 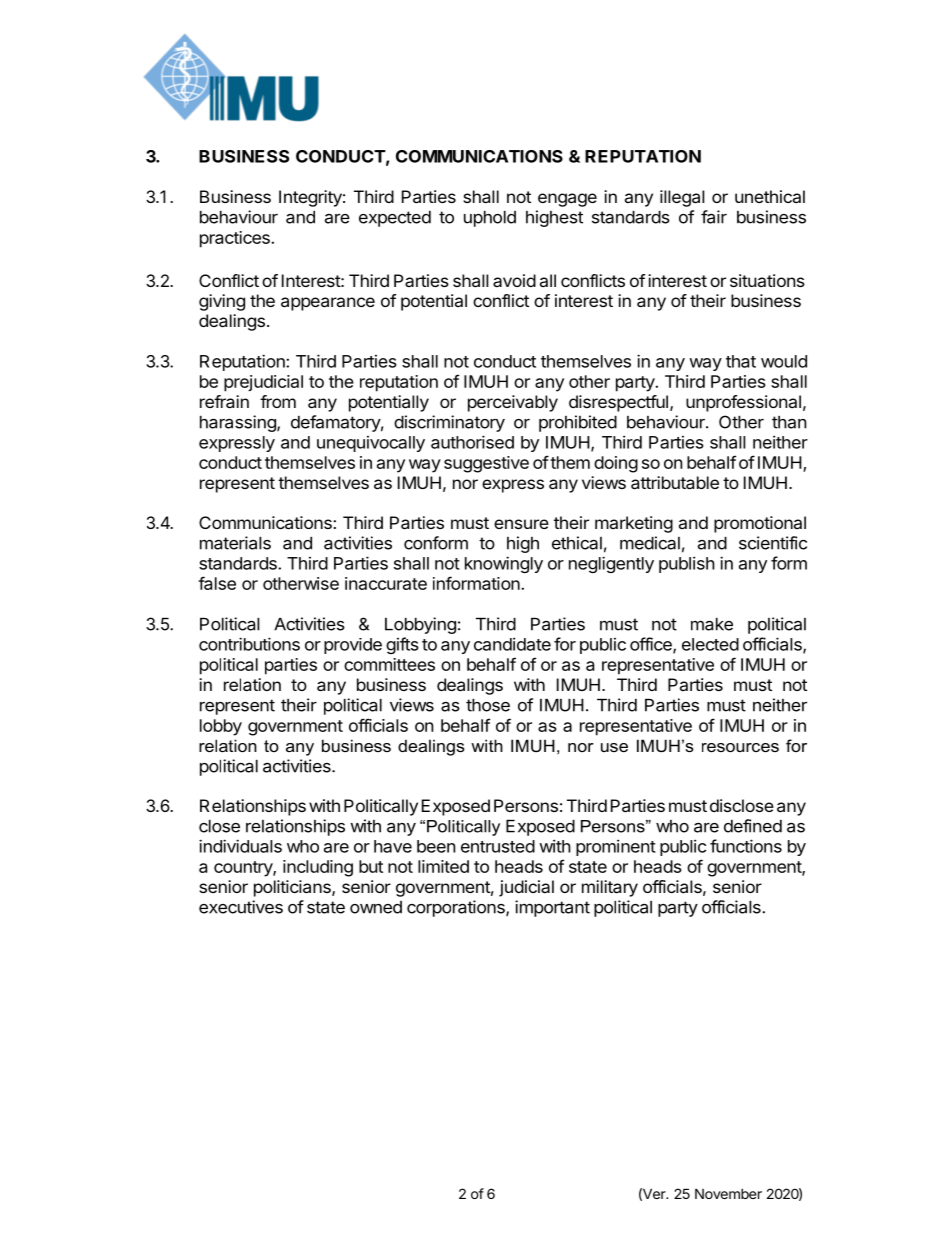 I want to click on military, so click(x=610, y=888).
